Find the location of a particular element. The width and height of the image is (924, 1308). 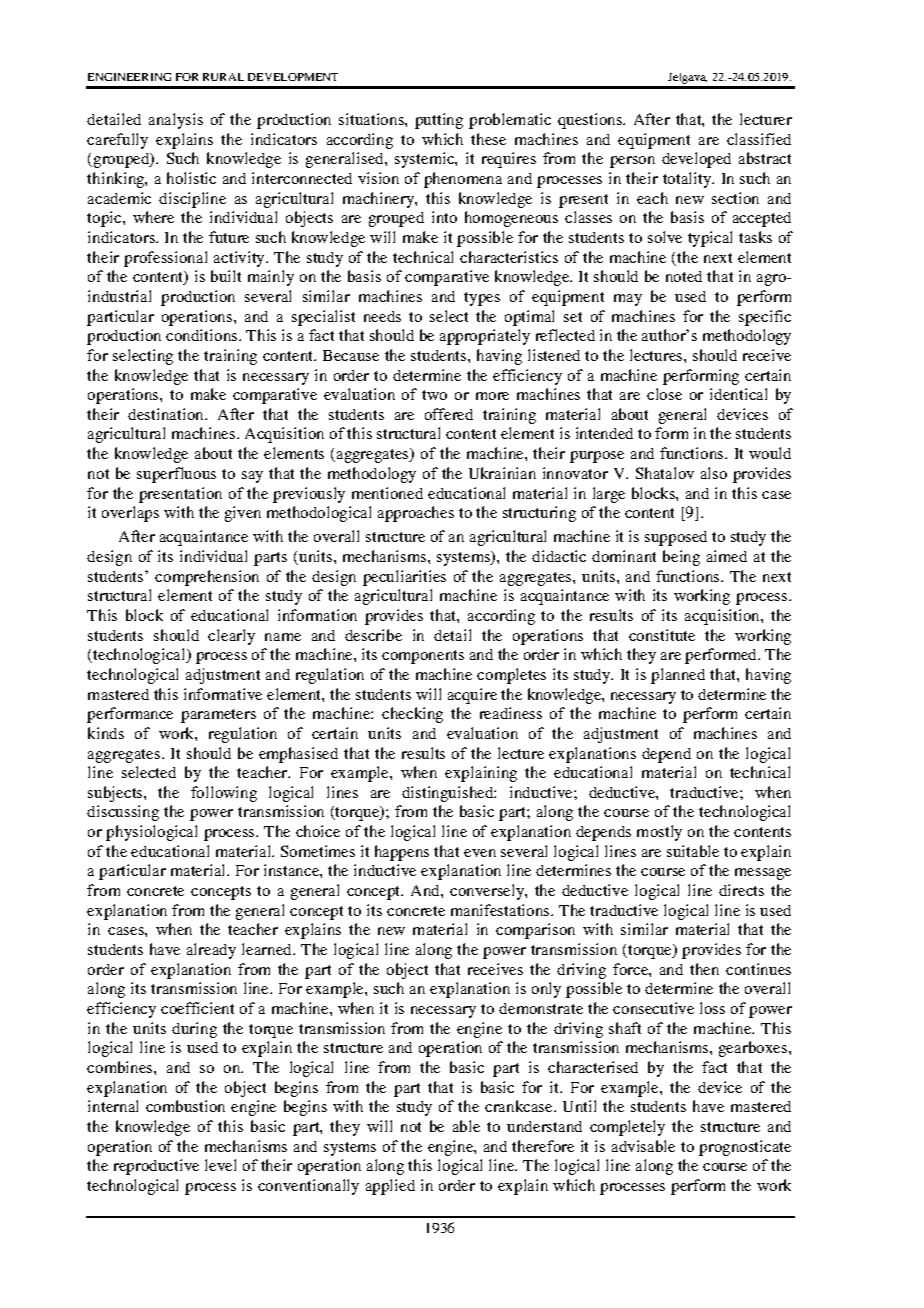

completely is located at coordinates (627, 1128).
